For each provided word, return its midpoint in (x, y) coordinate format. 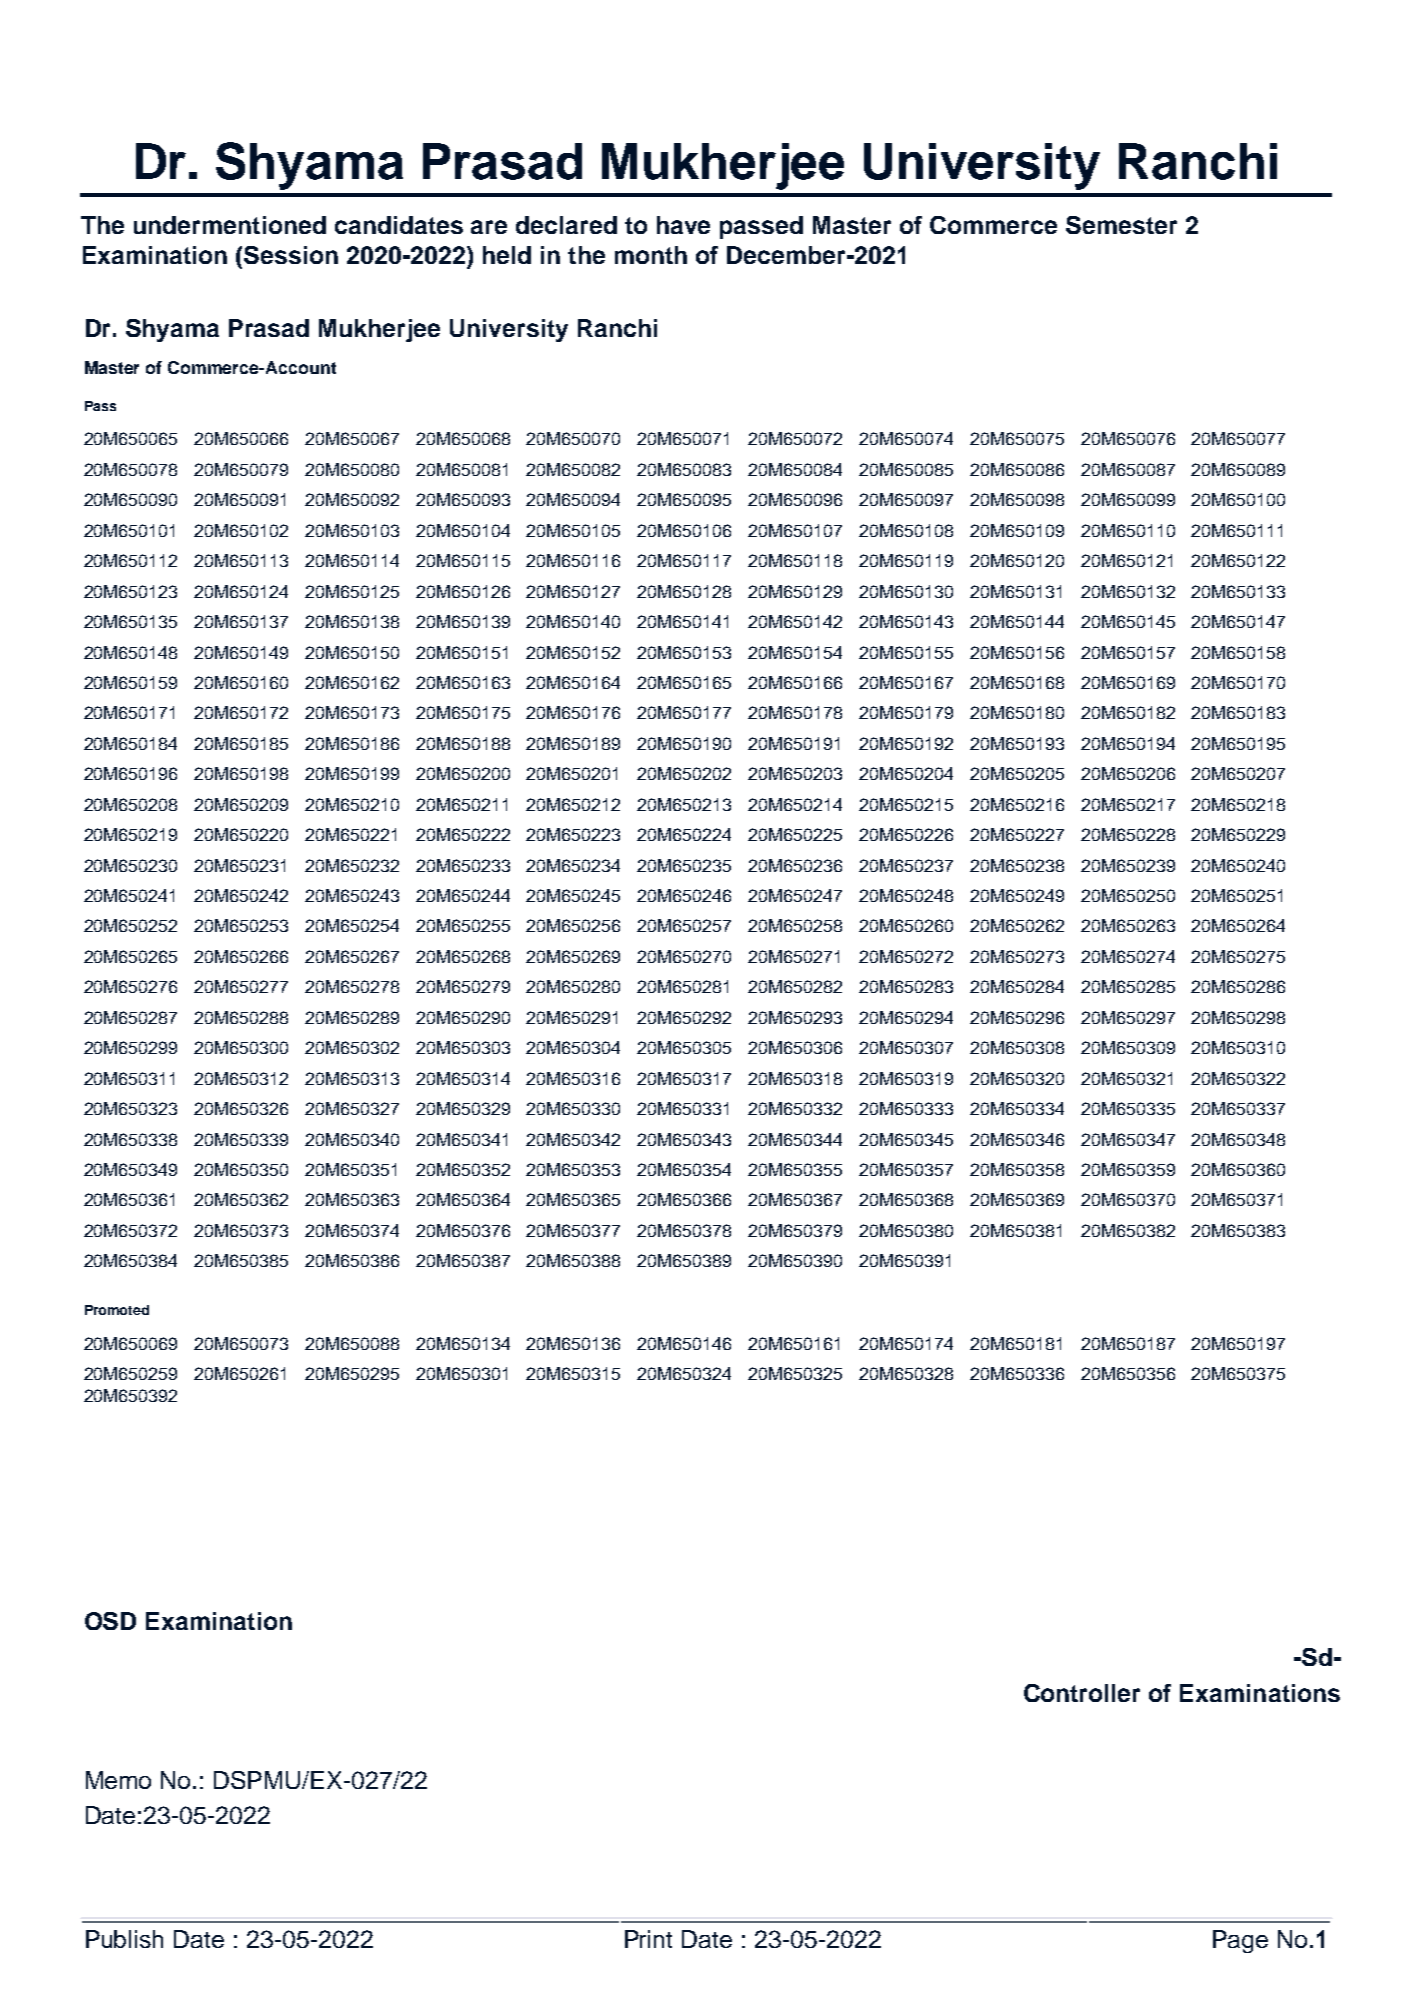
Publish (124, 1939)
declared (566, 225)
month (651, 255)
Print (648, 1939)
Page (1240, 1941)
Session (291, 255)
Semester (1121, 225)
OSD (110, 1621)
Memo (118, 1780)
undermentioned (230, 225)
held (507, 255)
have (683, 225)
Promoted (117, 1310)
